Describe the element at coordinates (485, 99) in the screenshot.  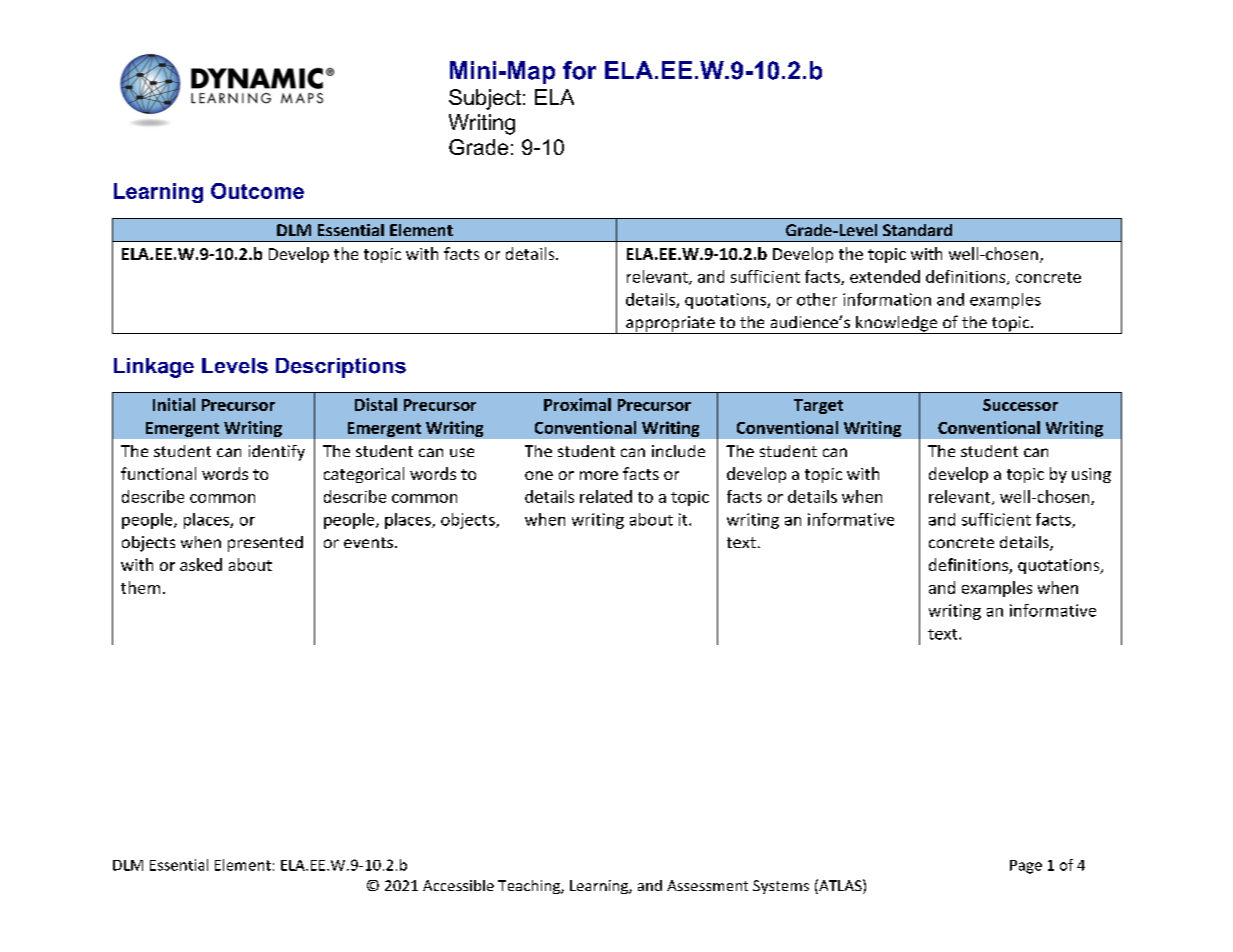
I see `Subject` at that location.
